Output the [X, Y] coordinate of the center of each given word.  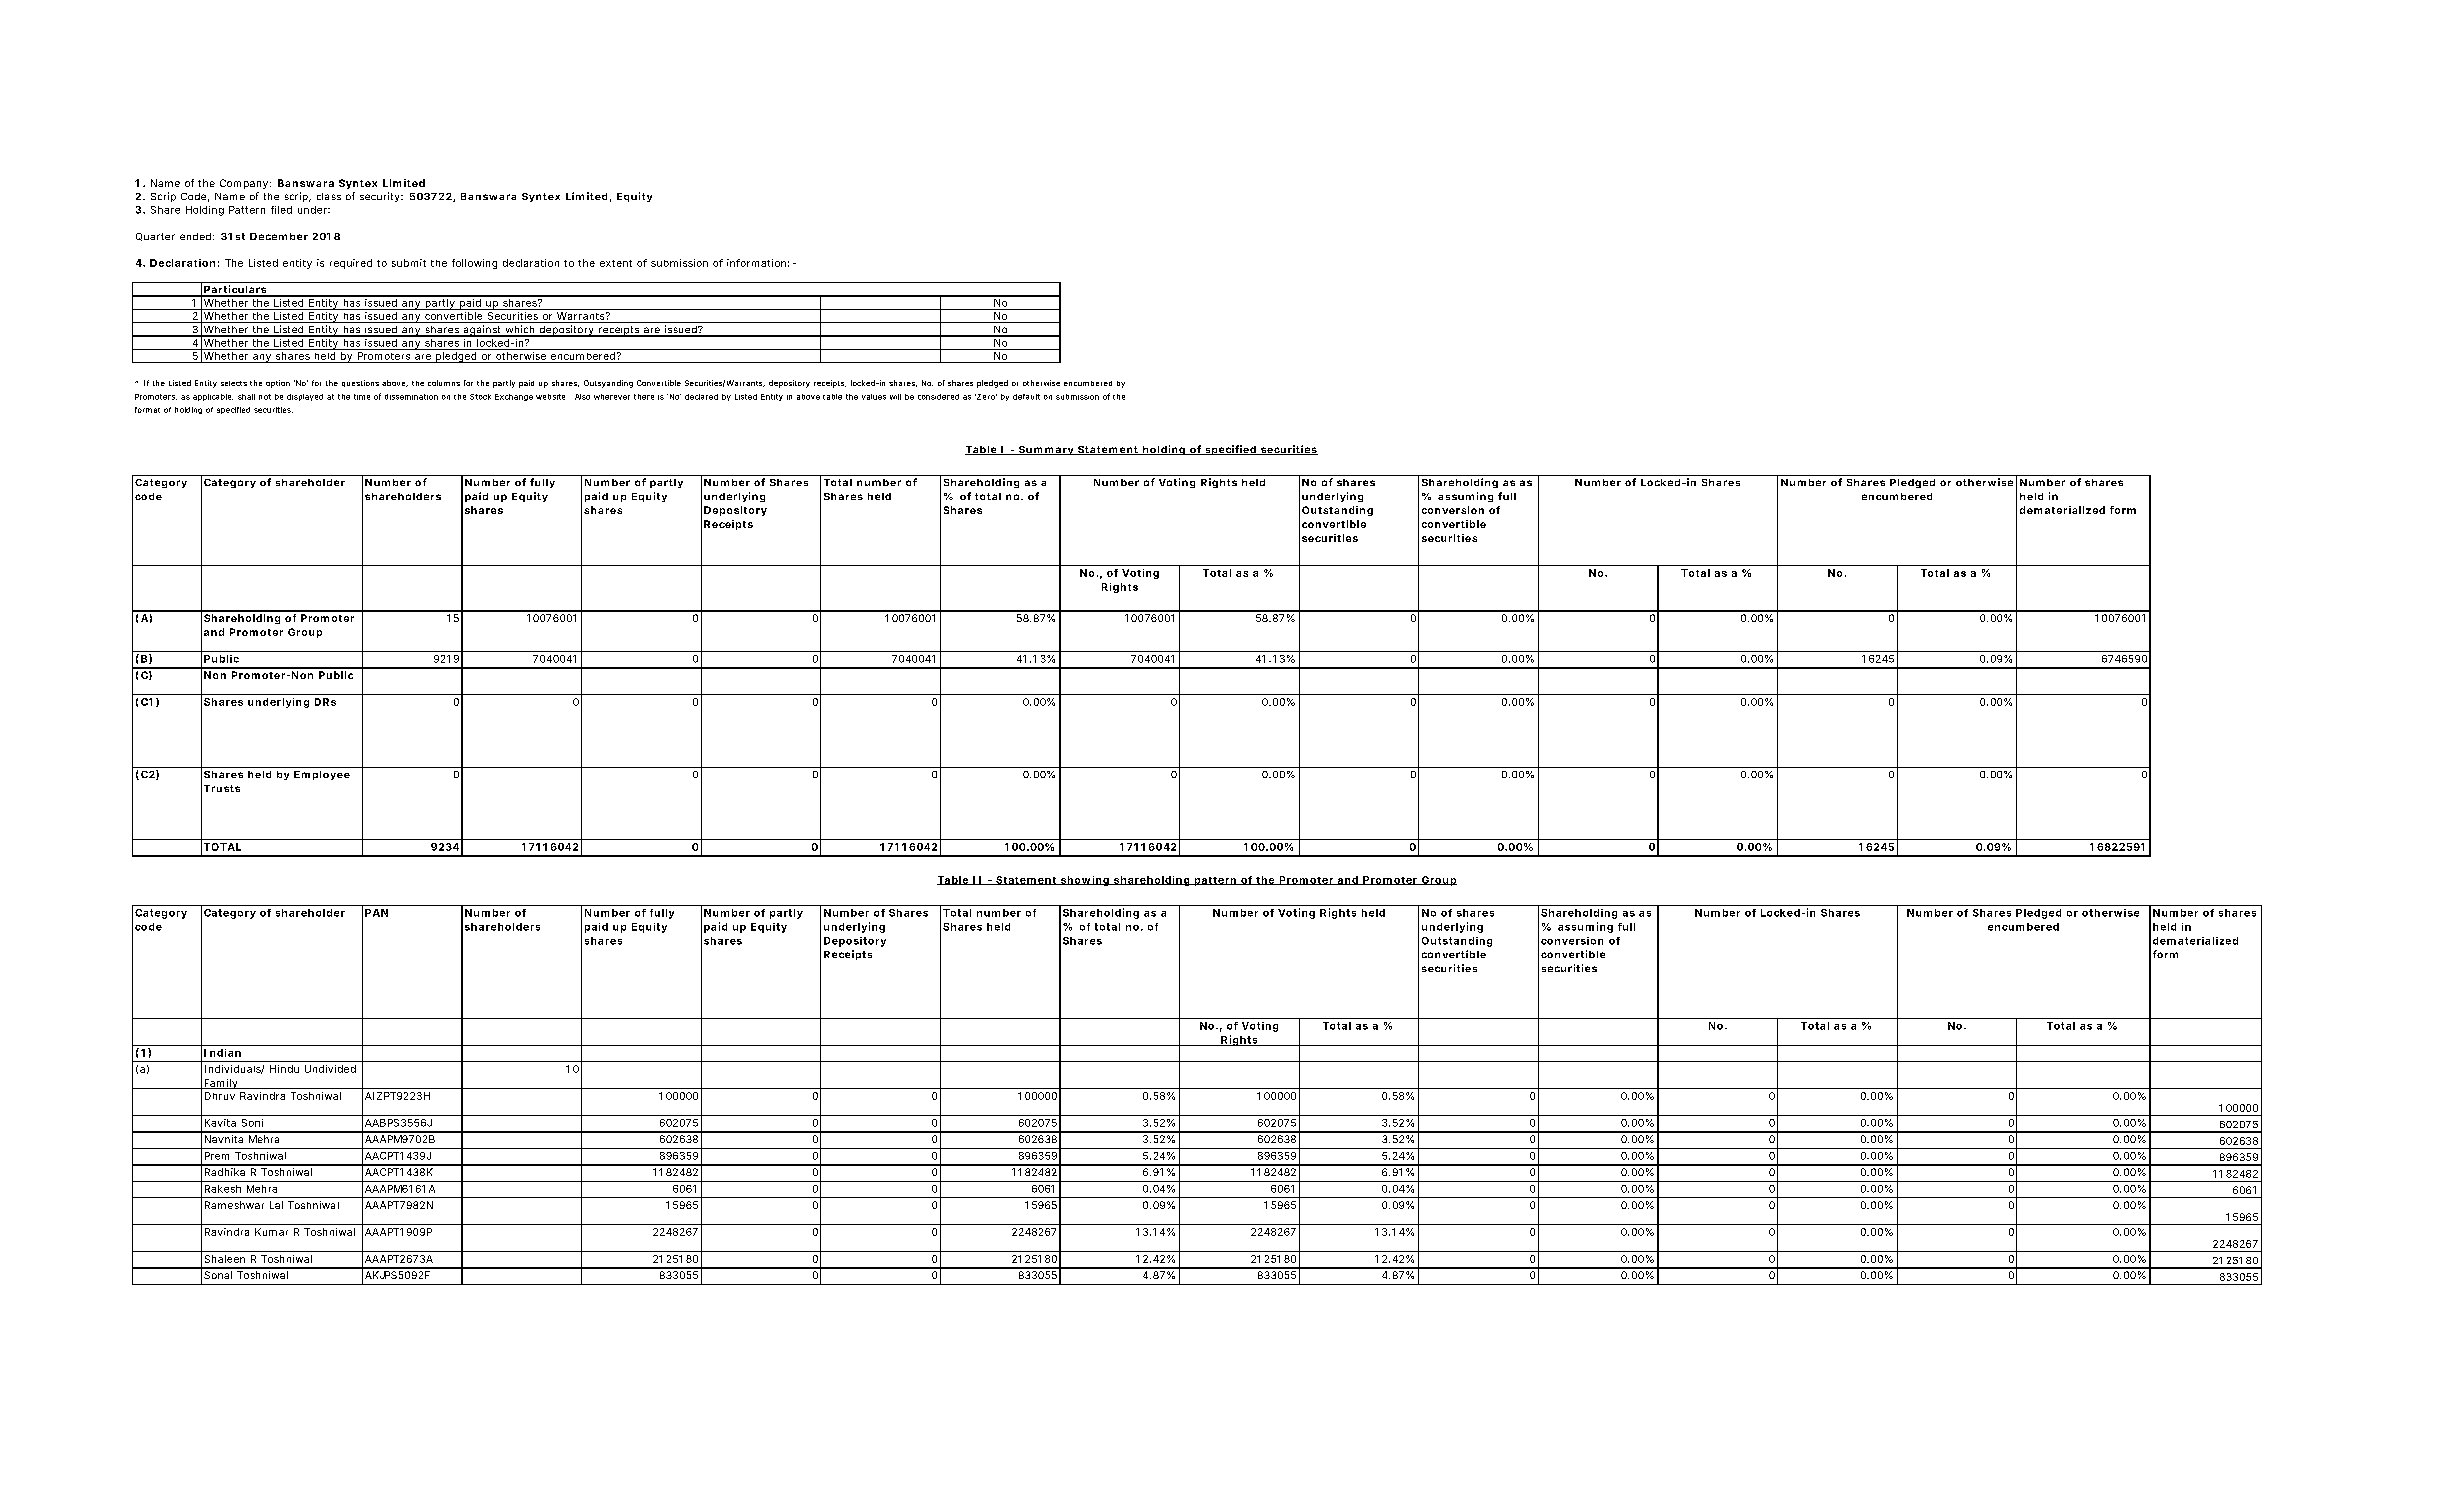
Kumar [271, 1232]
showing [1085, 881]
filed [281, 210]
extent [616, 263]
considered [938, 397]
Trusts [222, 788]
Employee [322, 775]
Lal [276, 1205]
